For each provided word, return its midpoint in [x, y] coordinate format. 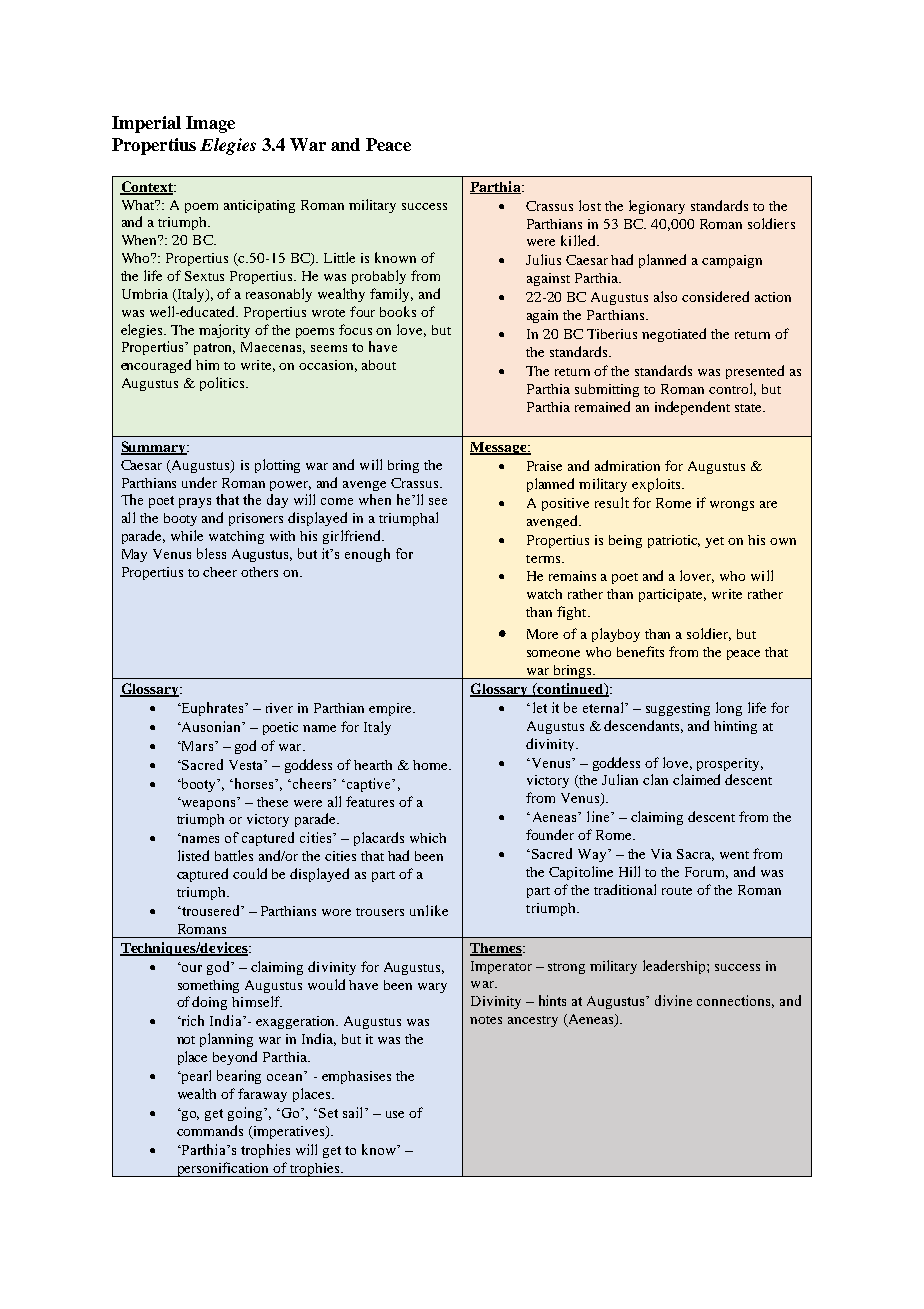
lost [590, 205]
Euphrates [213, 709]
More [542, 634]
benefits [640, 651]
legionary [657, 207]
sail [354, 1112]
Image [210, 124]
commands [210, 1130]
